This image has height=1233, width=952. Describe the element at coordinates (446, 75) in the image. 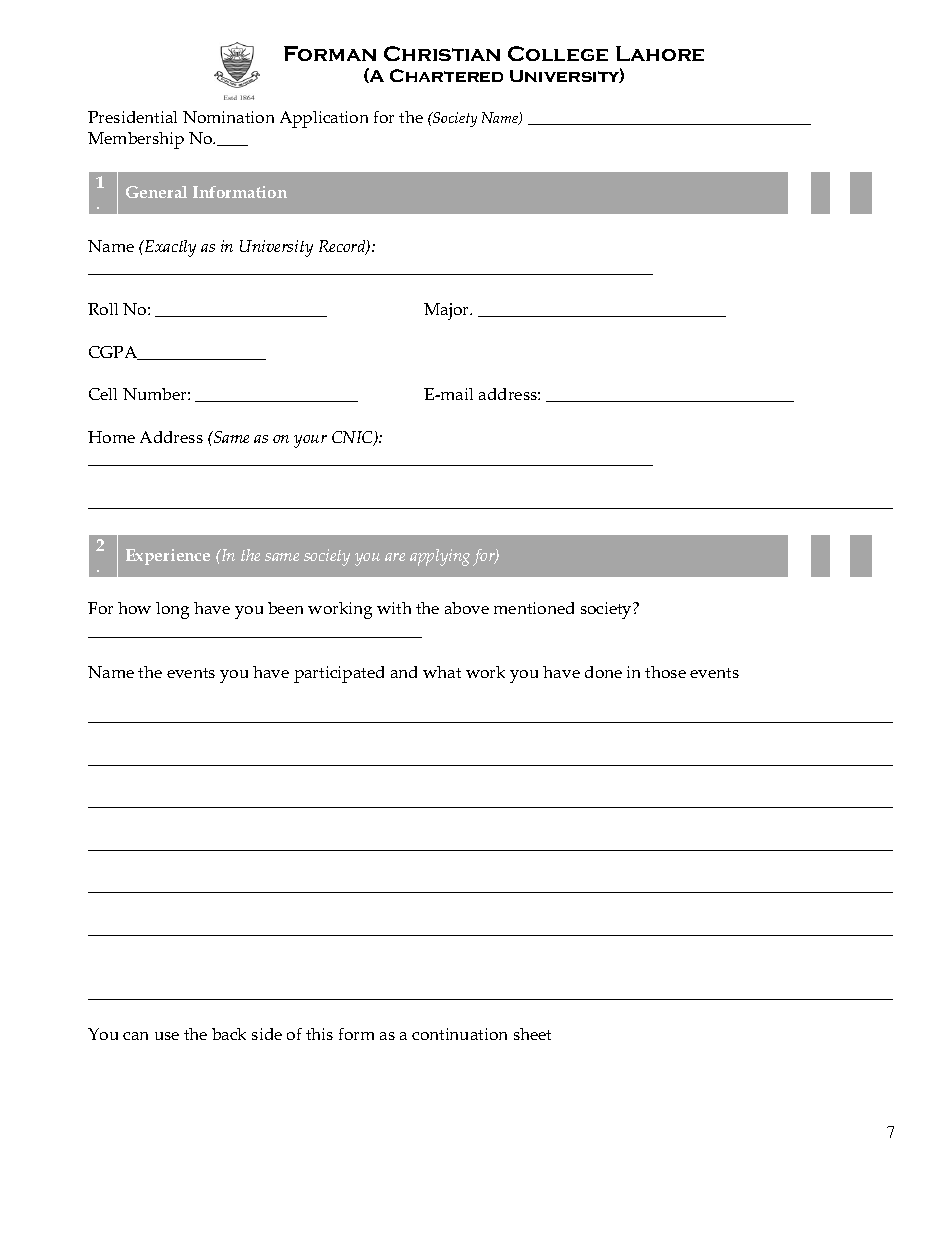

I see `Chartered` at that location.
